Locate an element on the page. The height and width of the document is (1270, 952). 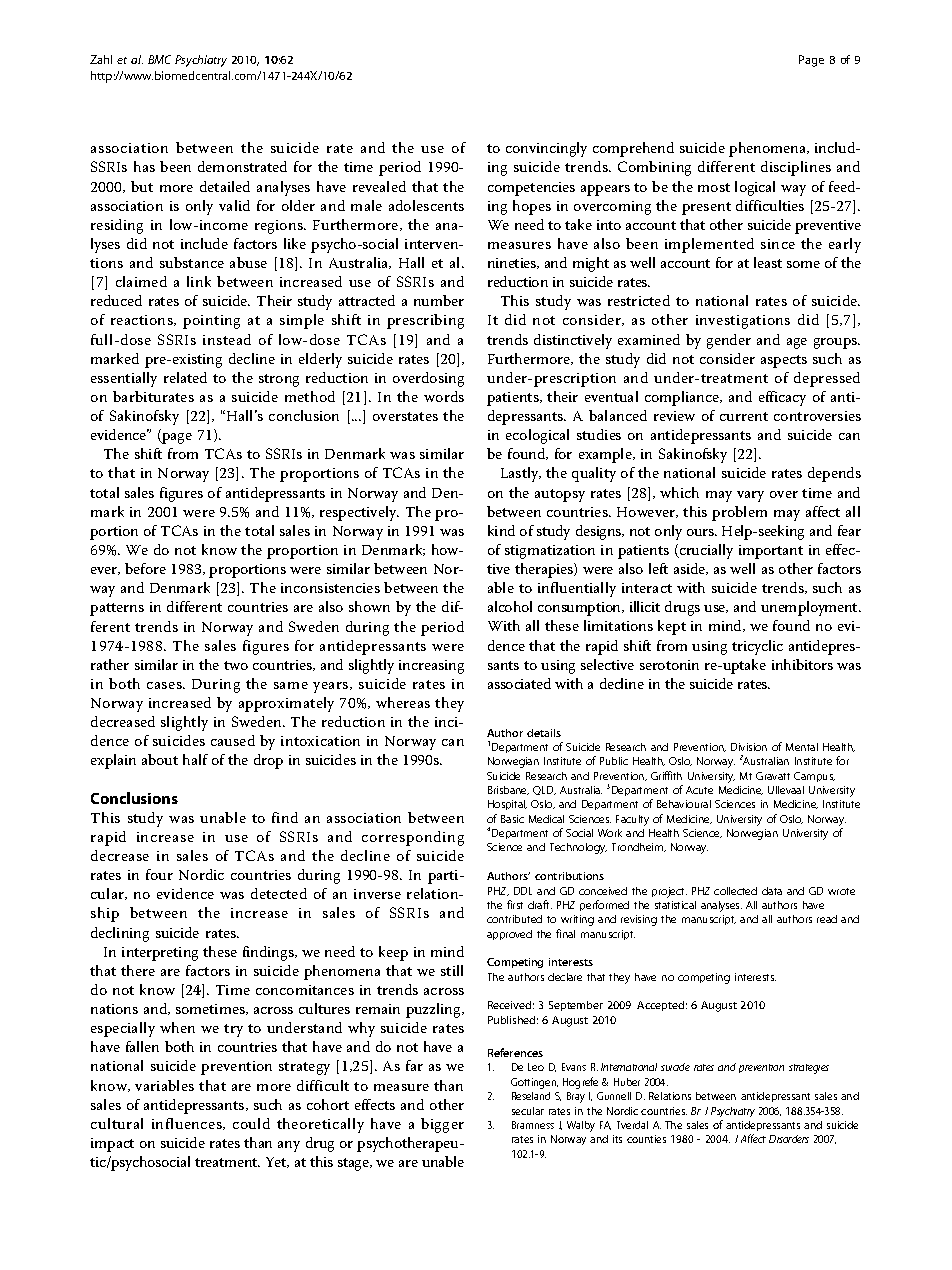
two is located at coordinates (236, 665).
